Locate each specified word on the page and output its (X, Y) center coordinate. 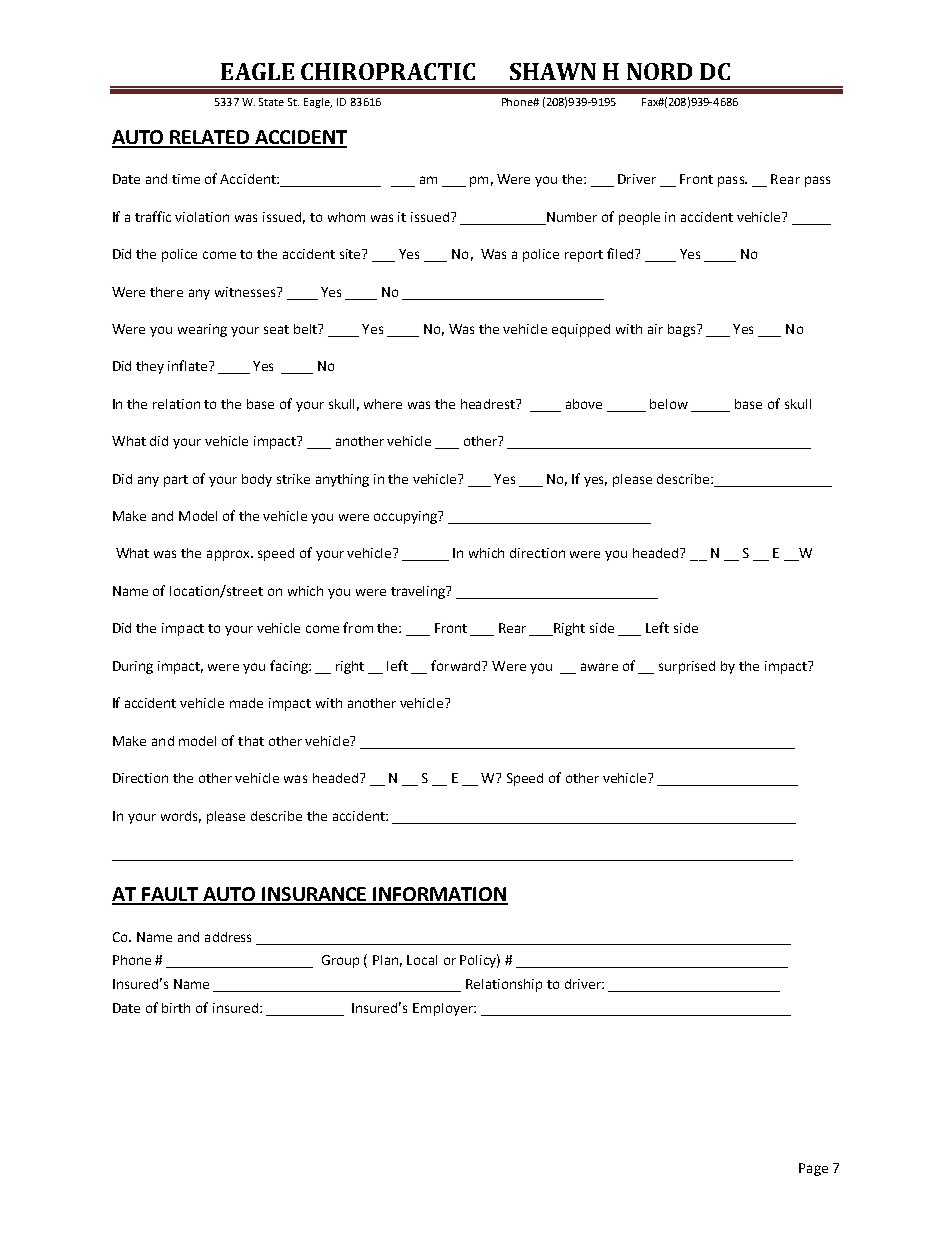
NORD (659, 71)
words (181, 817)
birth (176, 1008)
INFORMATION (440, 895)
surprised (687, 667)
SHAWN (553, 71)
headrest (489, 404)
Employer (444, 1009)
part (176, 481)
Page (813, 1169)
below (669, 404)
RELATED (210, 138)
